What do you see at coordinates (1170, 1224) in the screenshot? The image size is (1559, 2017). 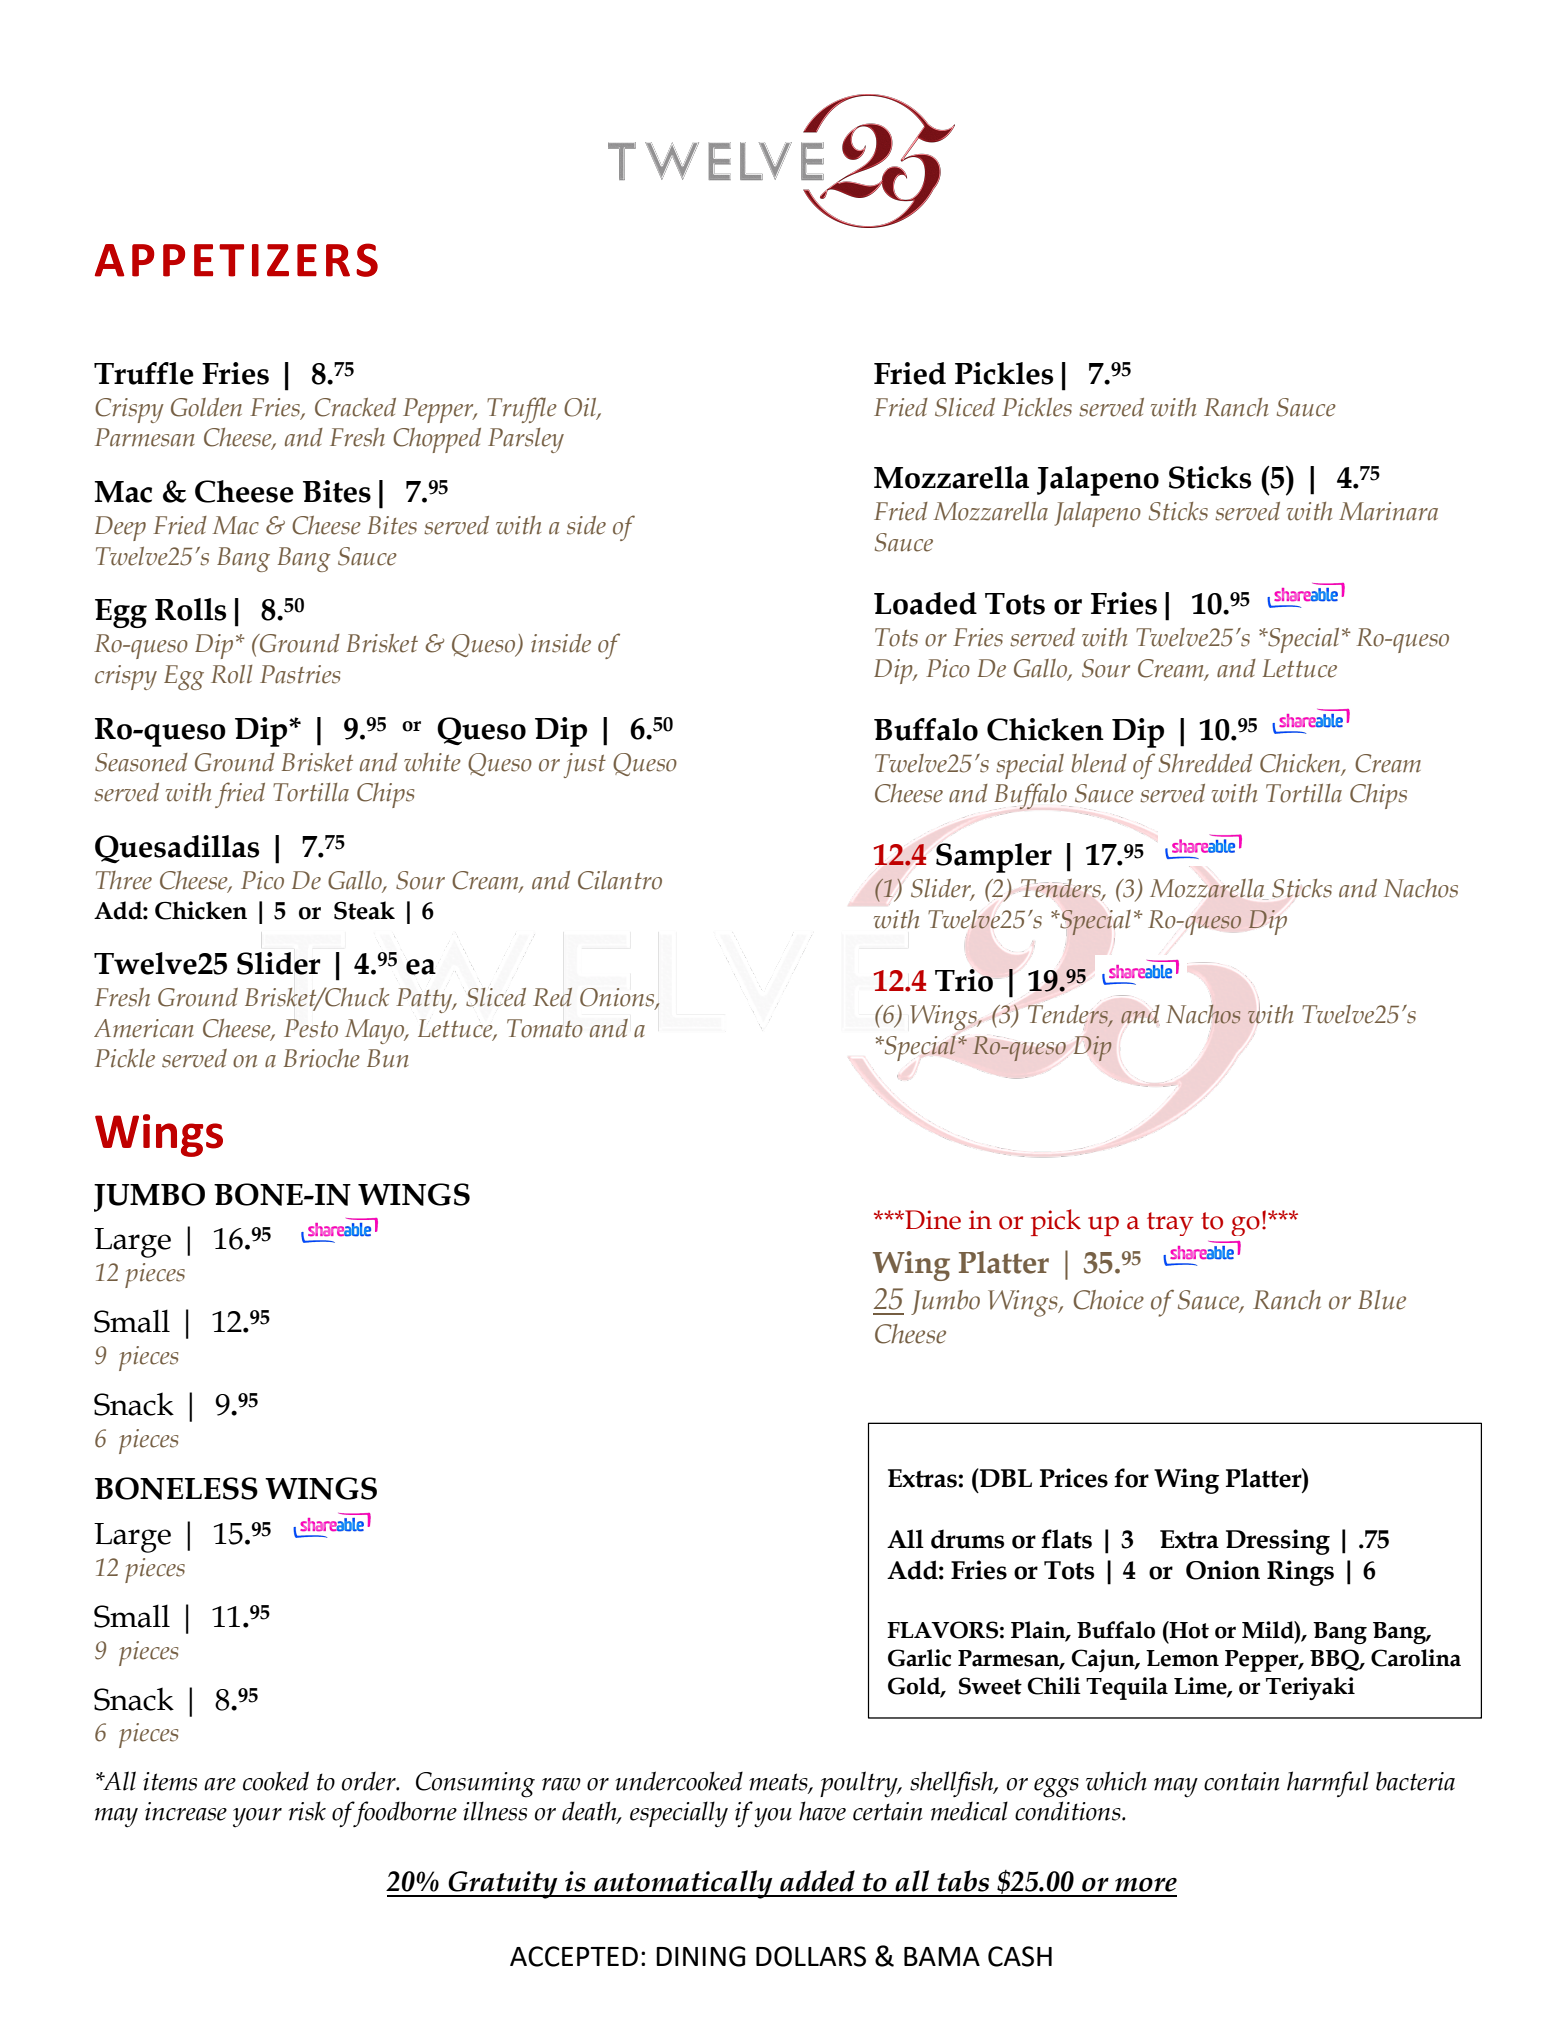 I see `tray` at bounding box center [1170, 1224].
